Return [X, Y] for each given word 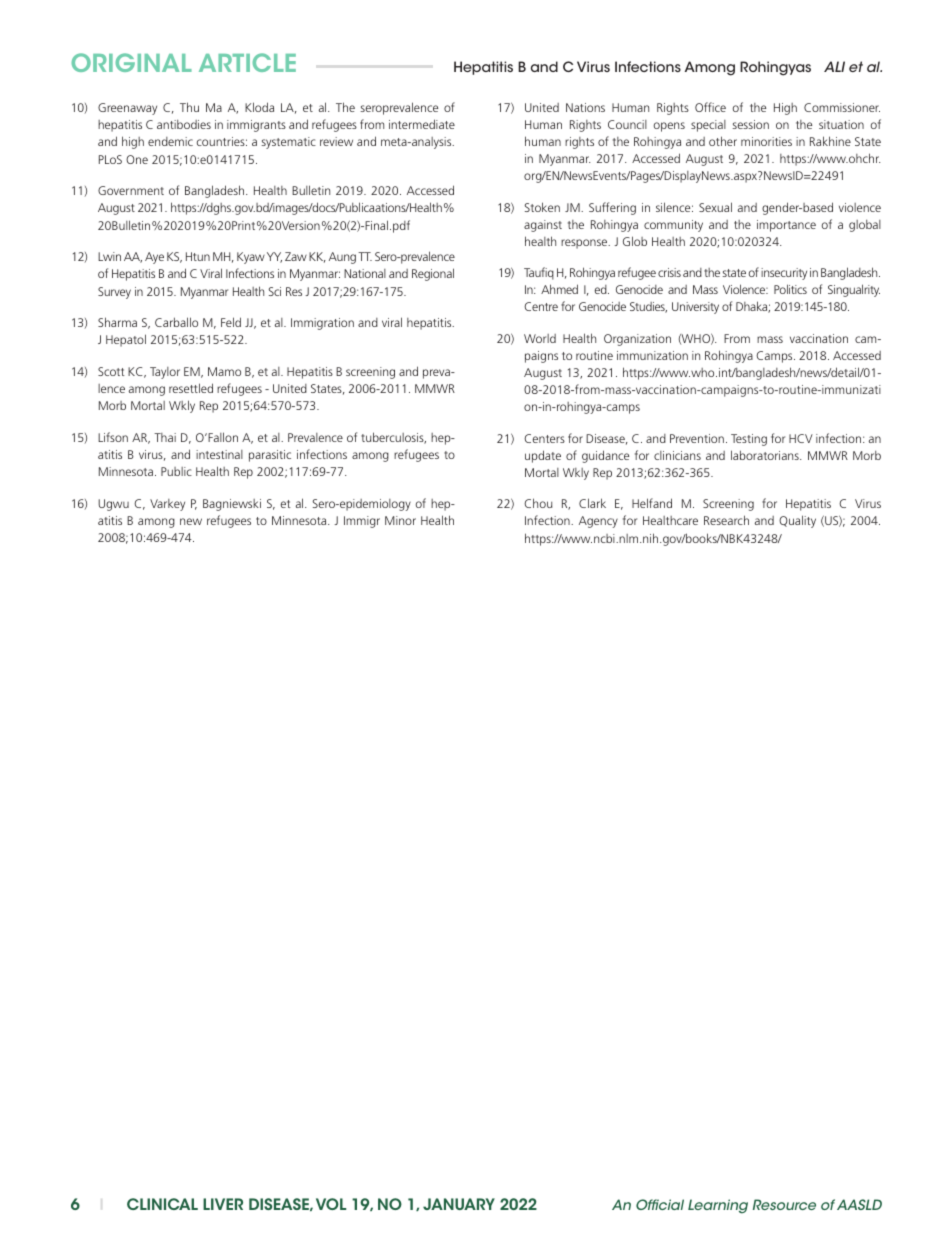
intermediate [422, 124]
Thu [189, 107]
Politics [790, 289]
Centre [541, 306]
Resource [784, 1204]
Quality [797, 521]
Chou [538, 503]
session [750, 124]
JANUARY [459, 1204]
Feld [231, 322]
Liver [223, 1204]
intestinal [219, 454]
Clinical [162, 1204]
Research [726, 520]
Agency [598, 522]
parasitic [270, 456]
